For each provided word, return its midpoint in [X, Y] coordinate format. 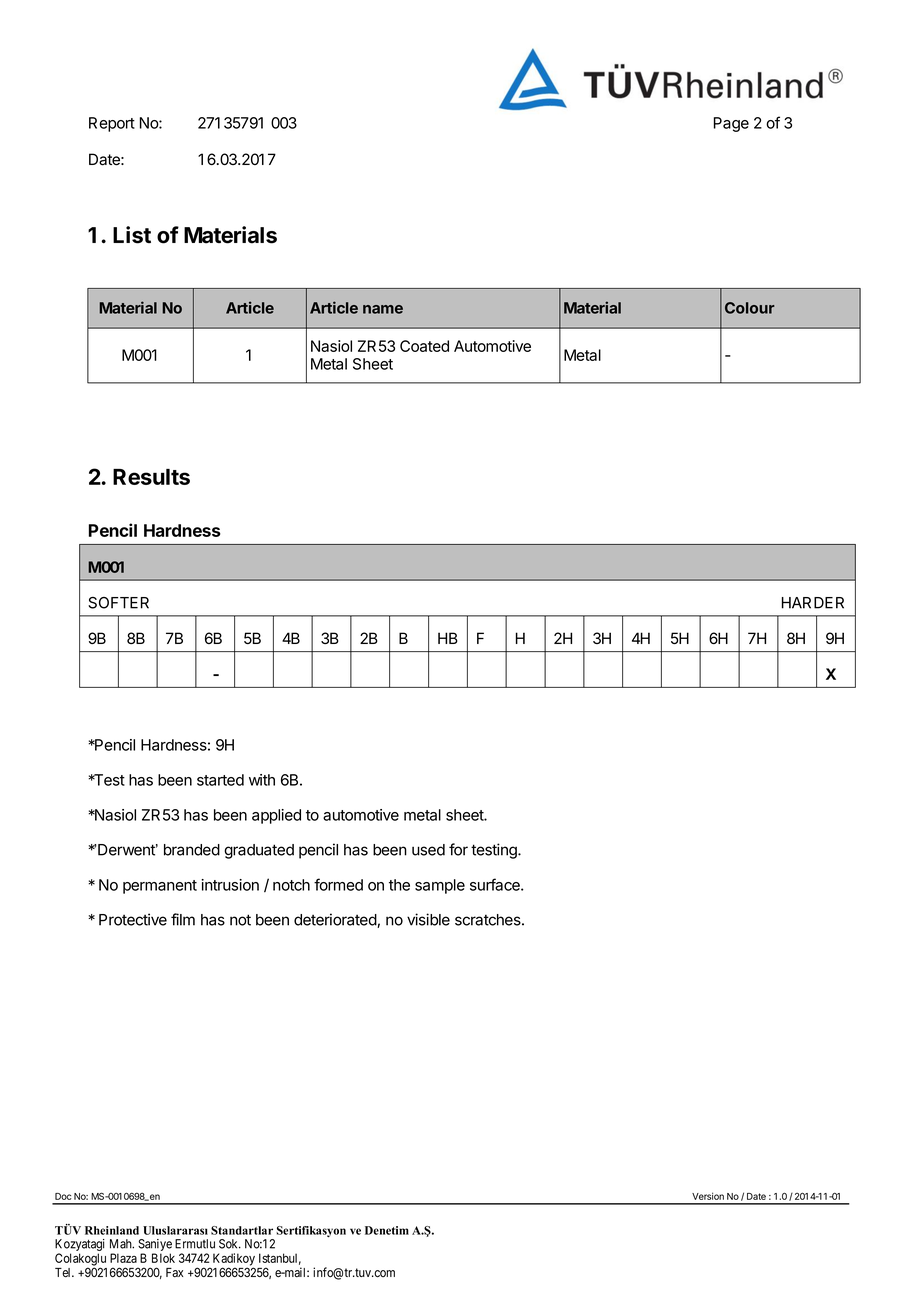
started [220, 780]
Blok [163, 1258]
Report [112, 124]
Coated [424, 346]
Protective [133, 919]
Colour [750, 308]
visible [428, 919]
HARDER [813, 603]
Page [731, 124]
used [428, 850]
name [383, 309]
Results [151, 477]
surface [496, 884]
